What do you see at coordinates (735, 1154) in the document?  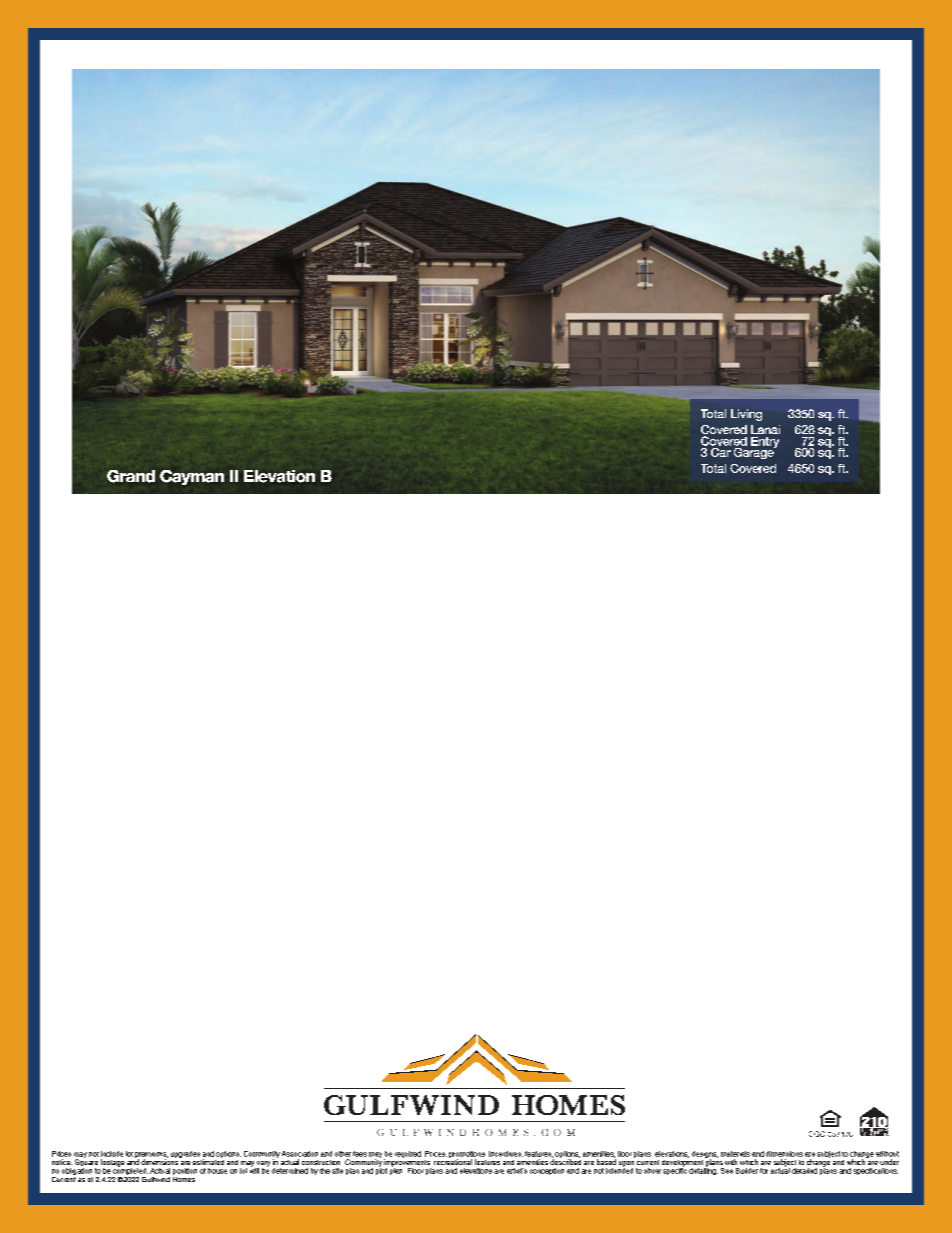 I see `materials` at bounding box center [735, 1154].
